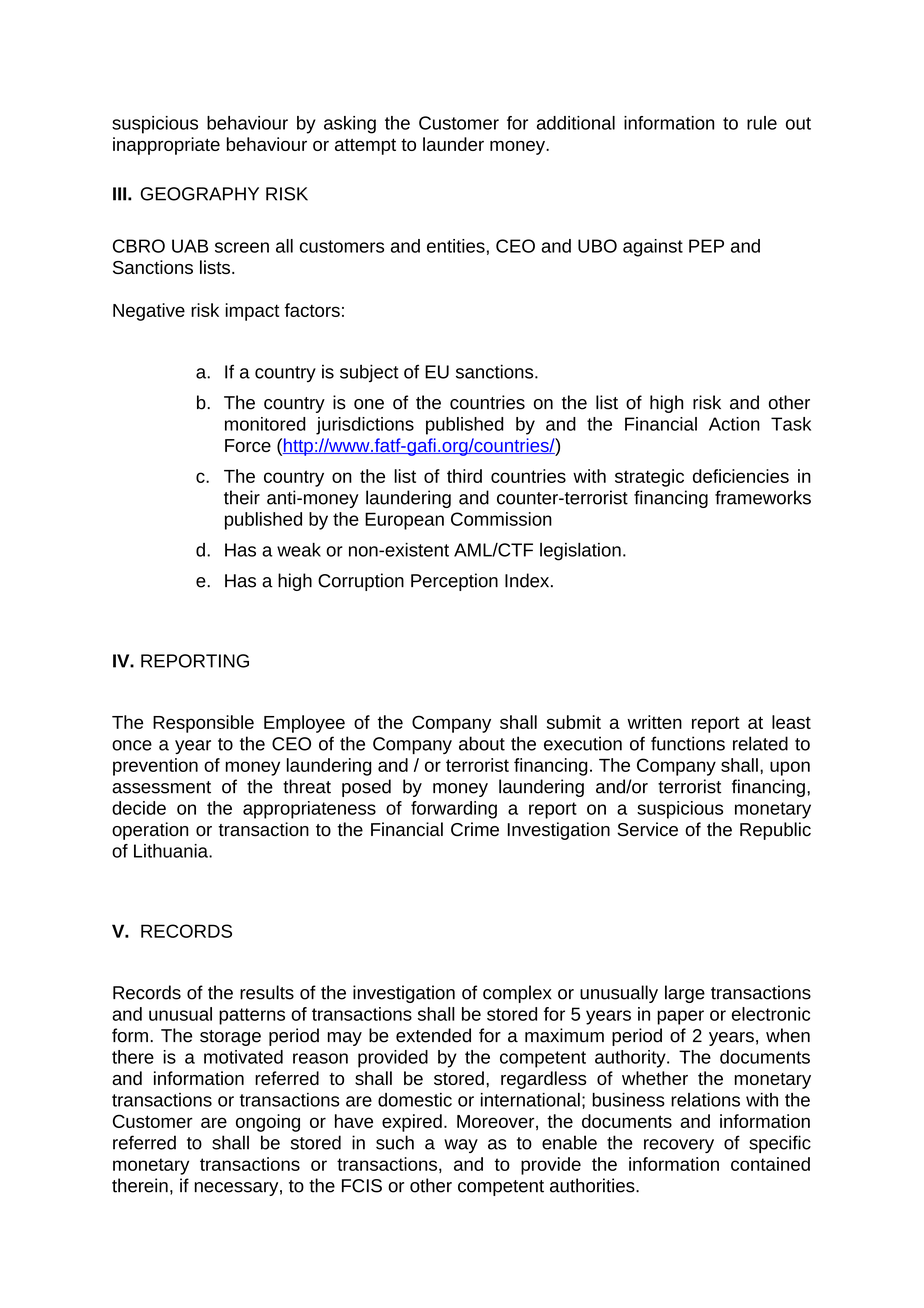  I want to click on attempt, so click(365, 147).
